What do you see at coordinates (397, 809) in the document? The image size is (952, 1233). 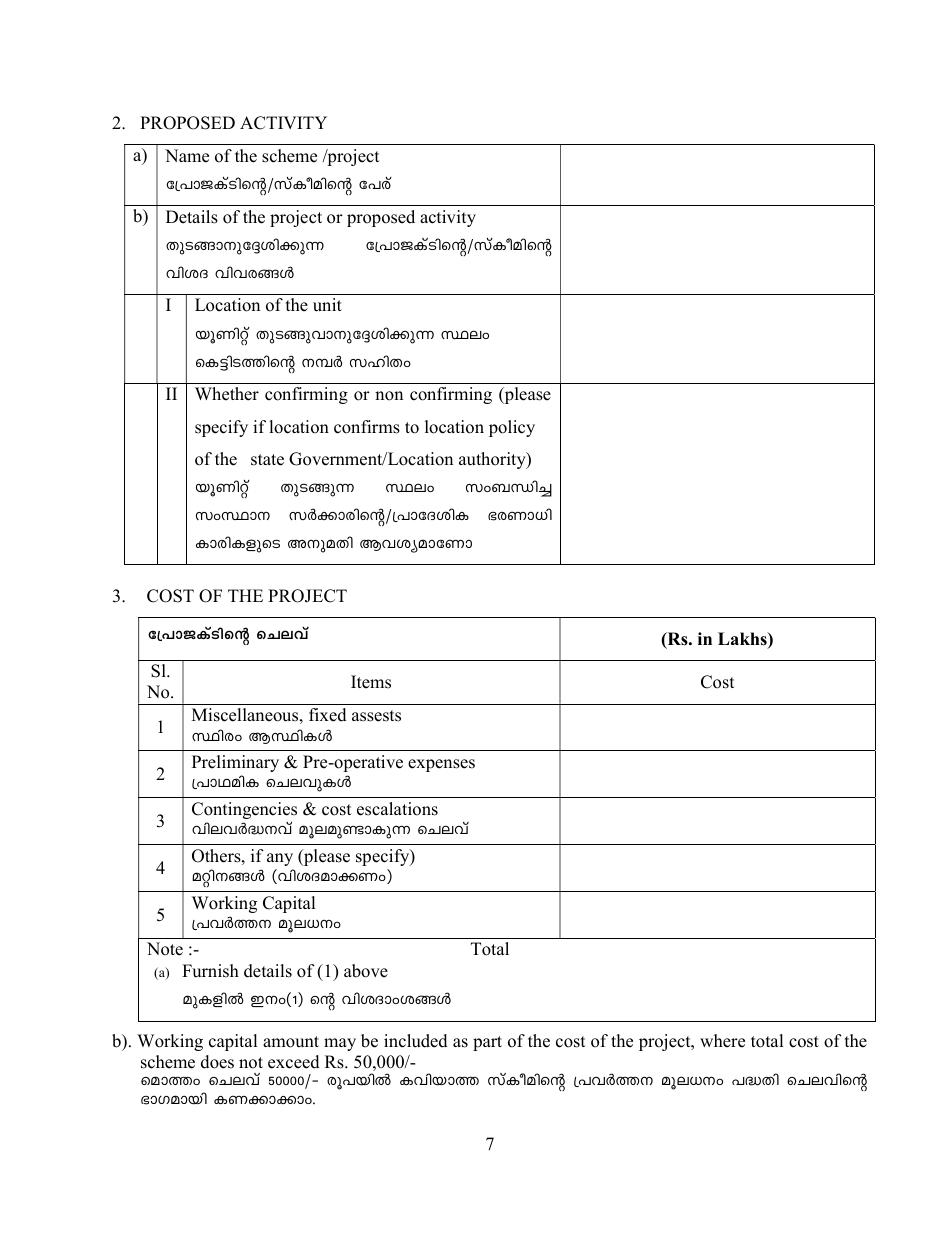 I see `escalations` at bounding box center [397, 809].
